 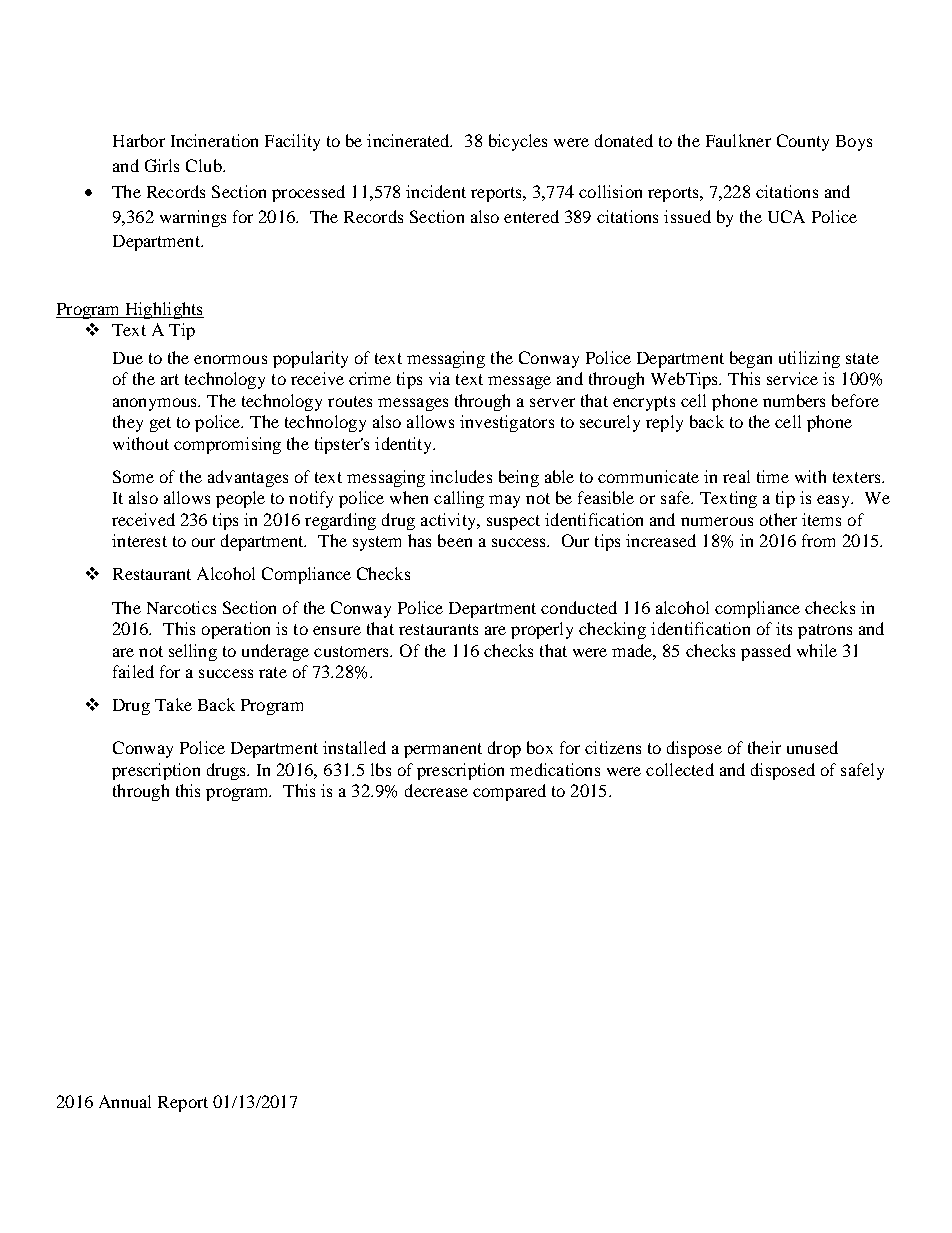 I want to click on collected, so click(x=680, y=769).
